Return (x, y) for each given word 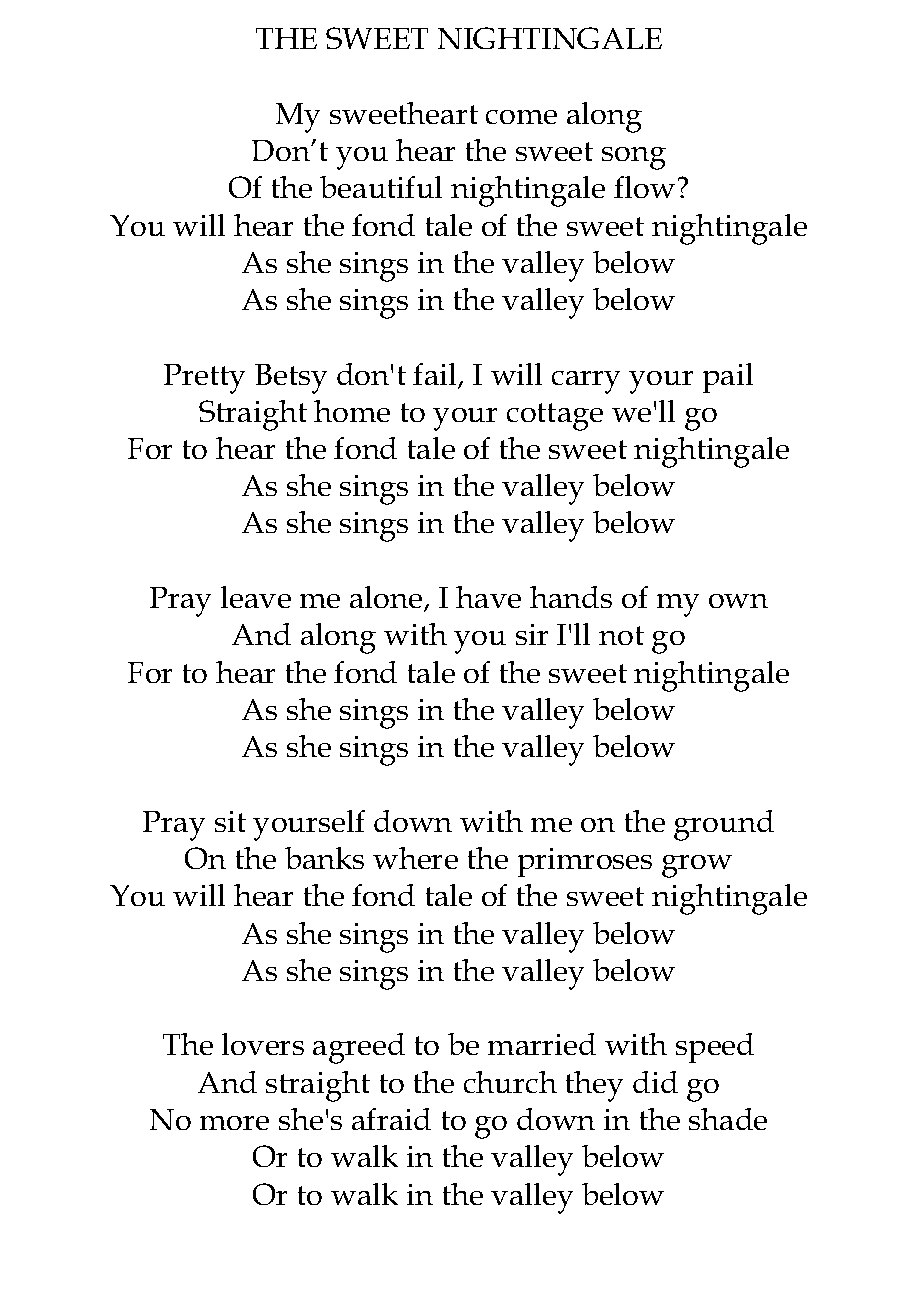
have (488, 597)
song (634, 158)
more (234, 1123)
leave (256, 597)
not (621, 635)
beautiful (381, 187)
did (655, 1082)
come (521, 117)
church (510, 1082)
